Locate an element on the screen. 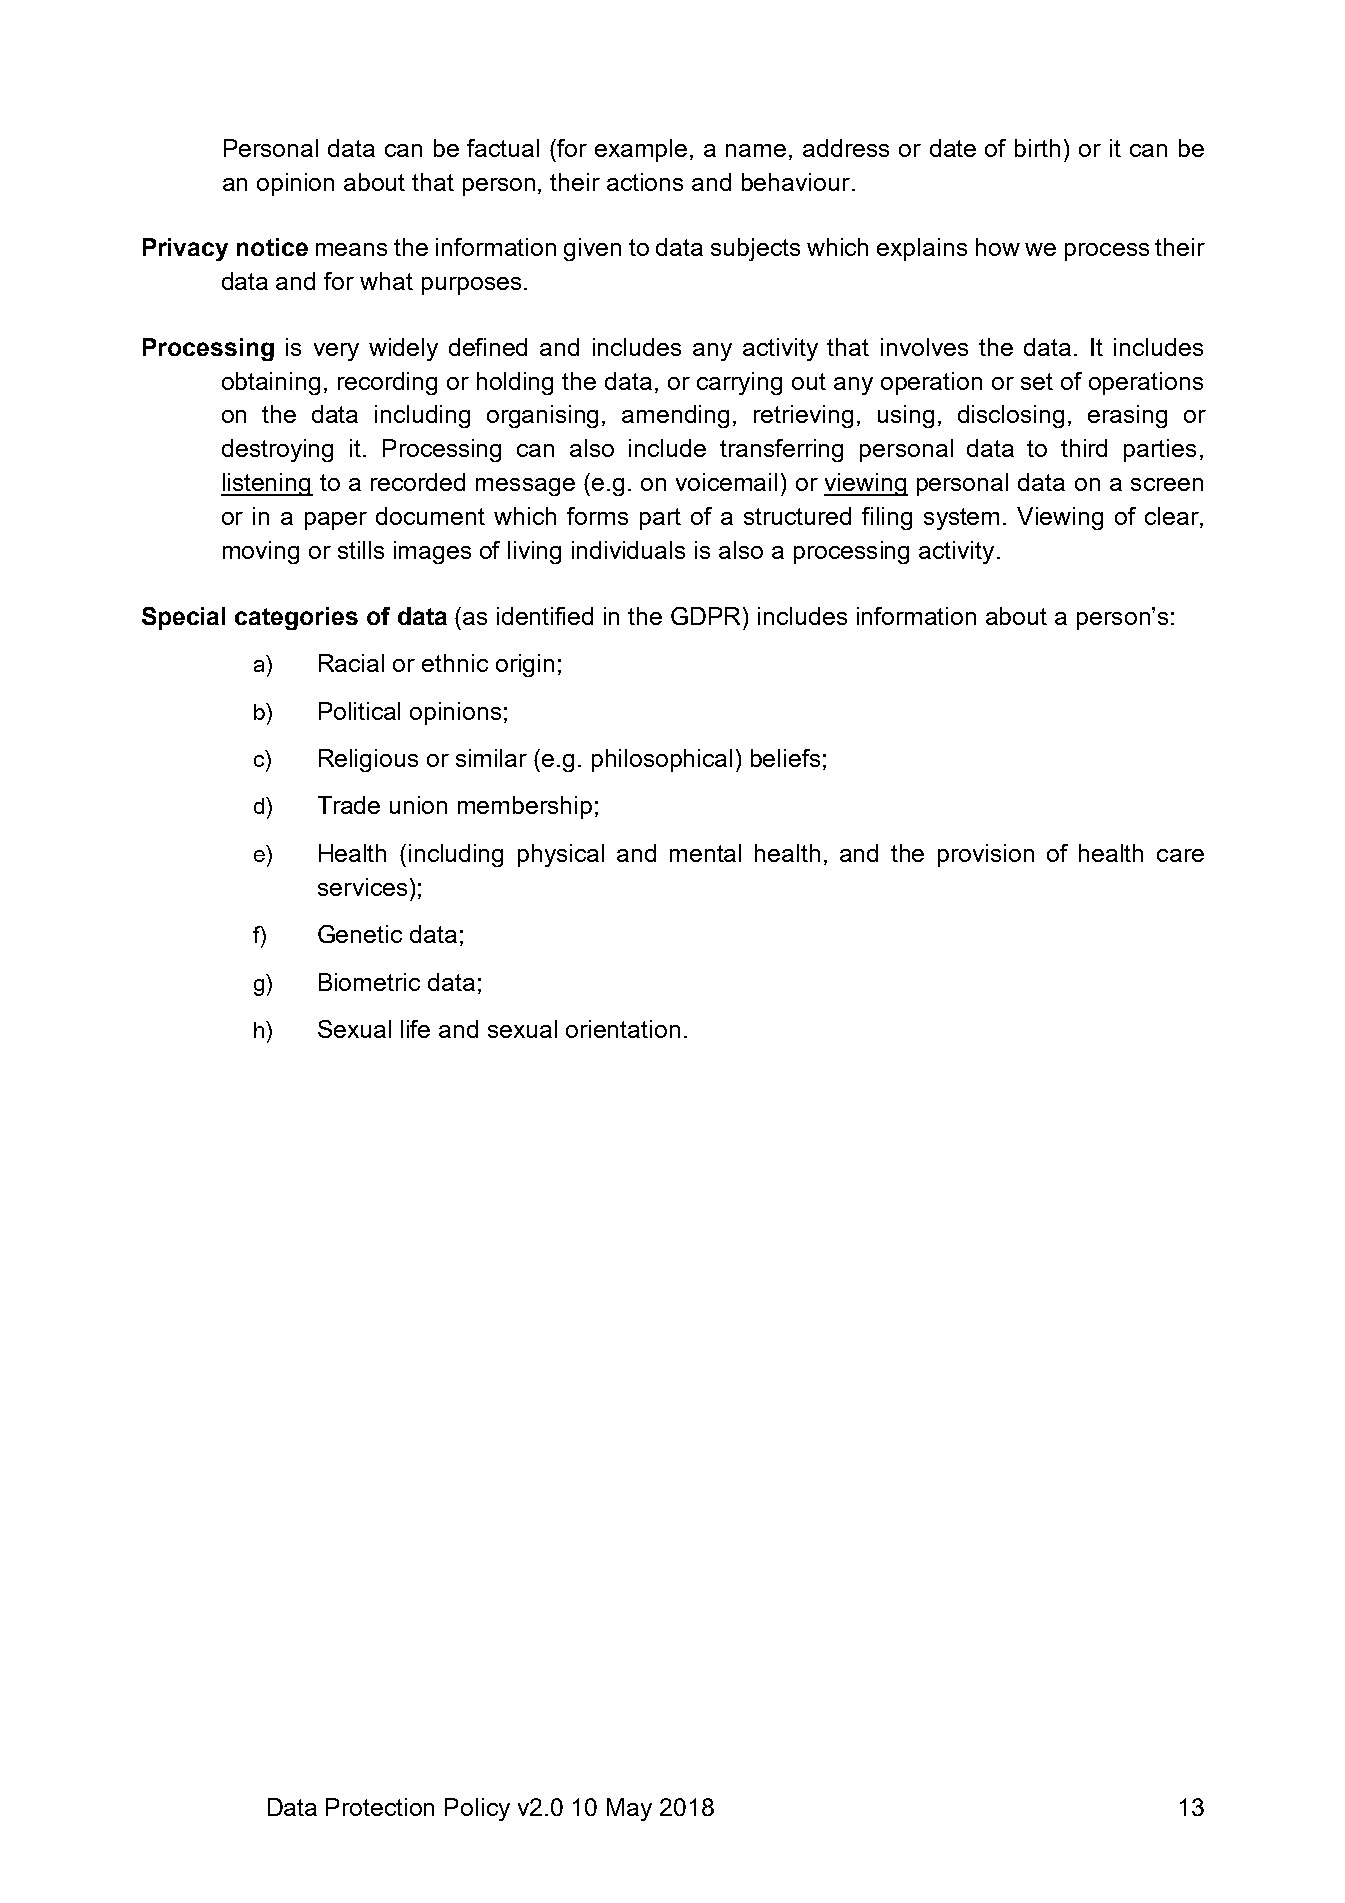 This screenshot has width=1345, height=1903. May is located at coordinates (629, 1809).
